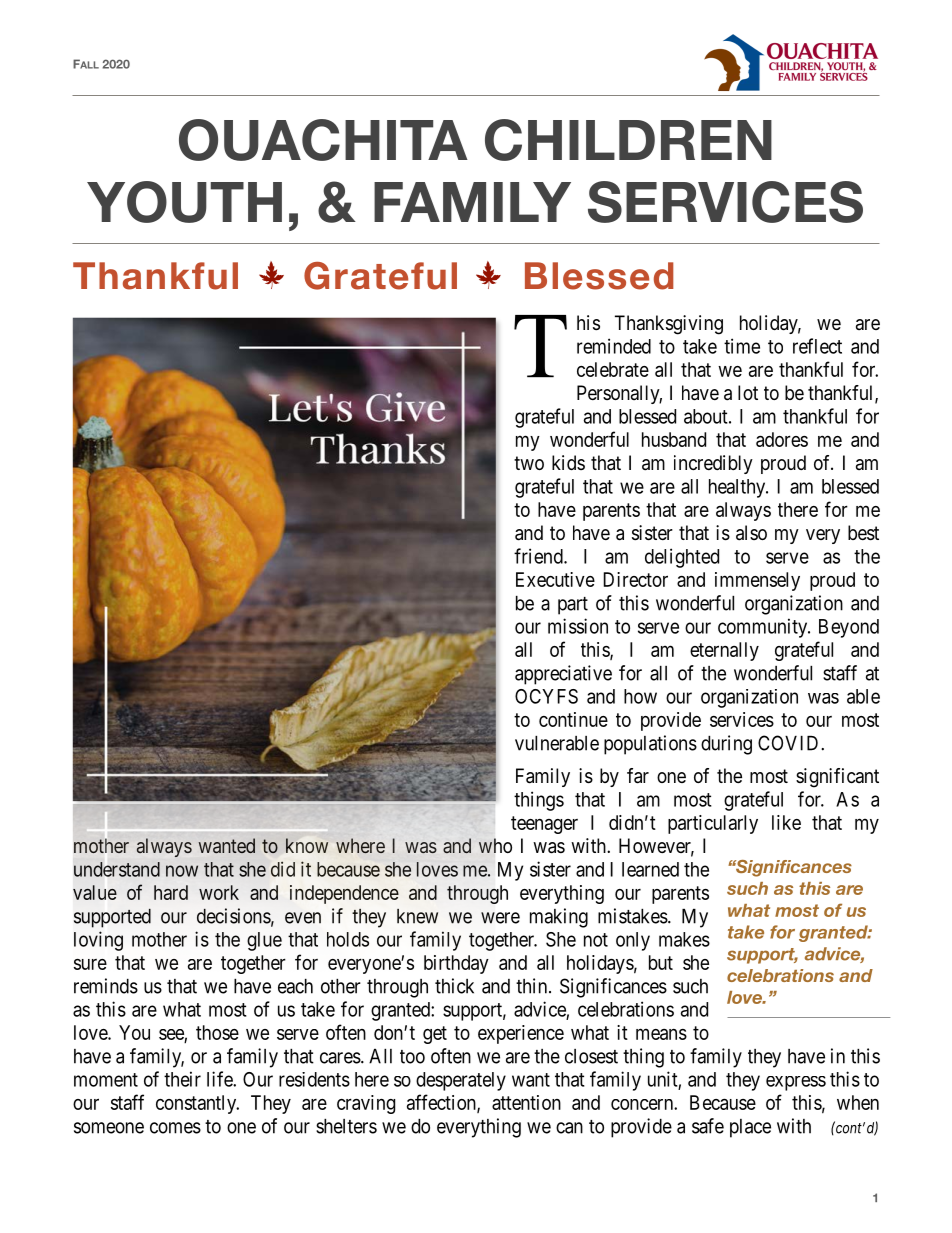 This screenshot has height=1233, width=952. I want to click on eternally, so click(724, 651).
